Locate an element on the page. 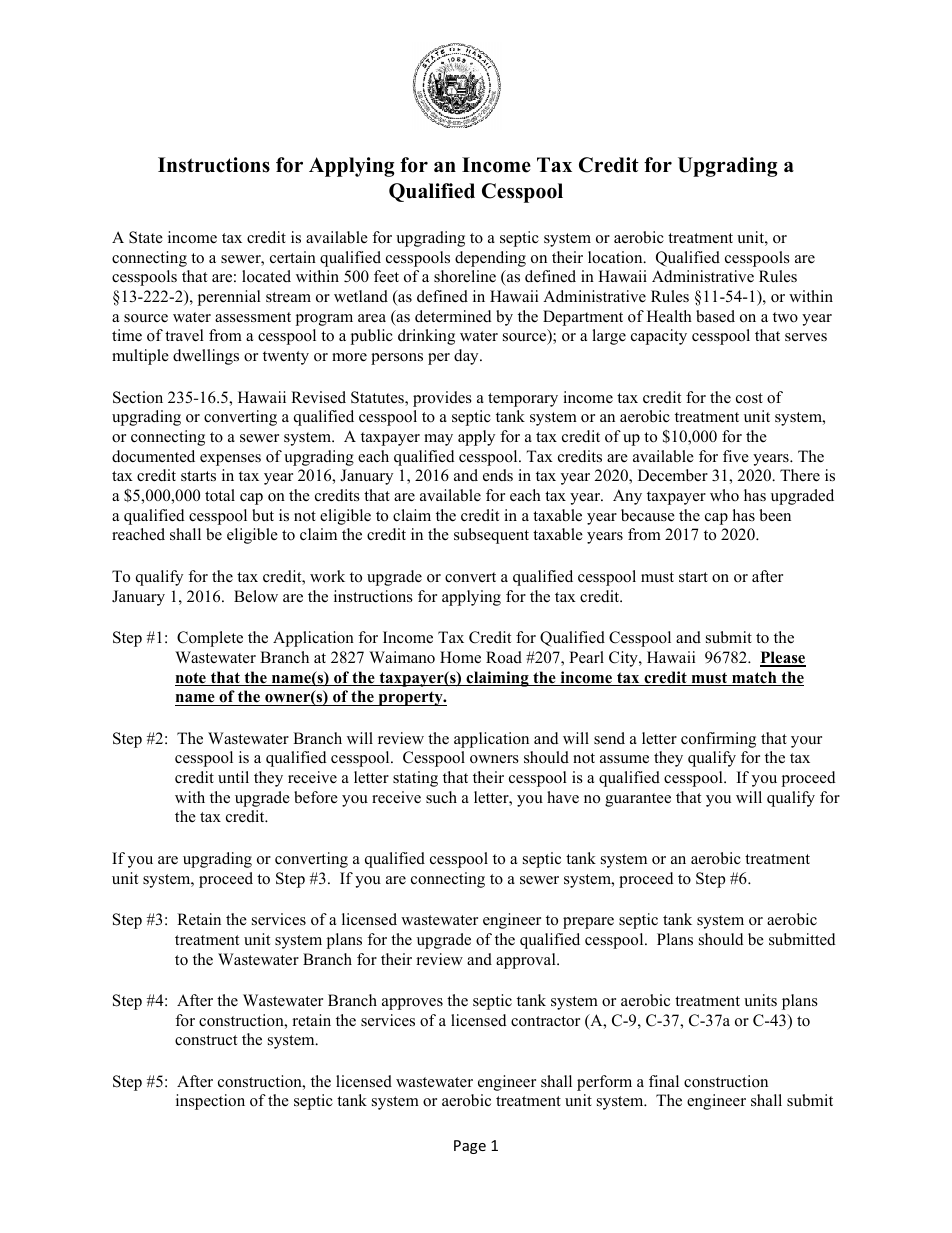 The height and width of the image is (1233, 952). perennial is located at coordinates (229, 298).
